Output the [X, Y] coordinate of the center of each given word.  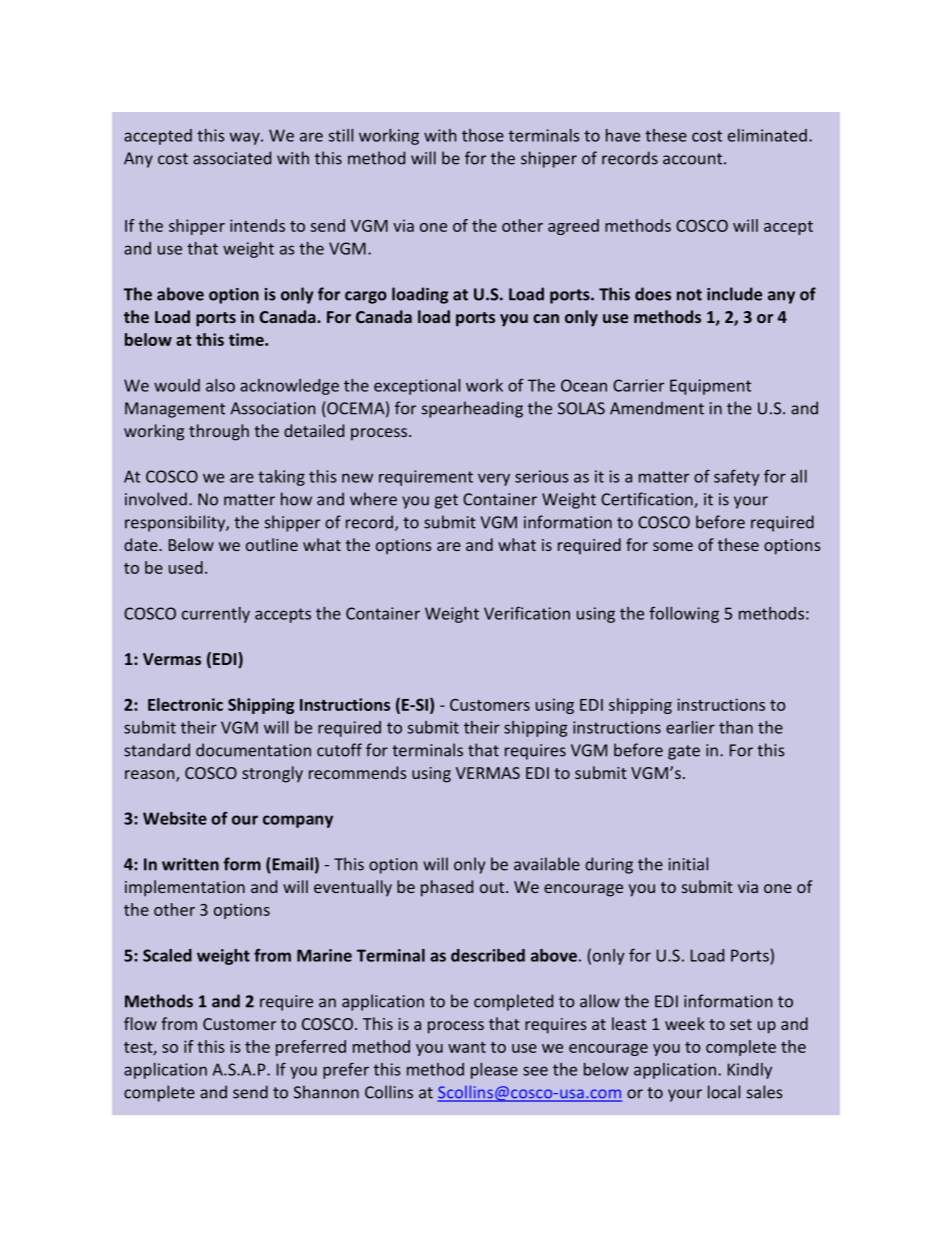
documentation [253, 750]
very [494, 479]
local [724, 1092]
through [219, 432]
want [467, 1047]
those [483, 135]
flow [140, 1023]
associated [232, 158]
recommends [358, 772]
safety [737, 477]
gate [684, 752]
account [694, 159]
